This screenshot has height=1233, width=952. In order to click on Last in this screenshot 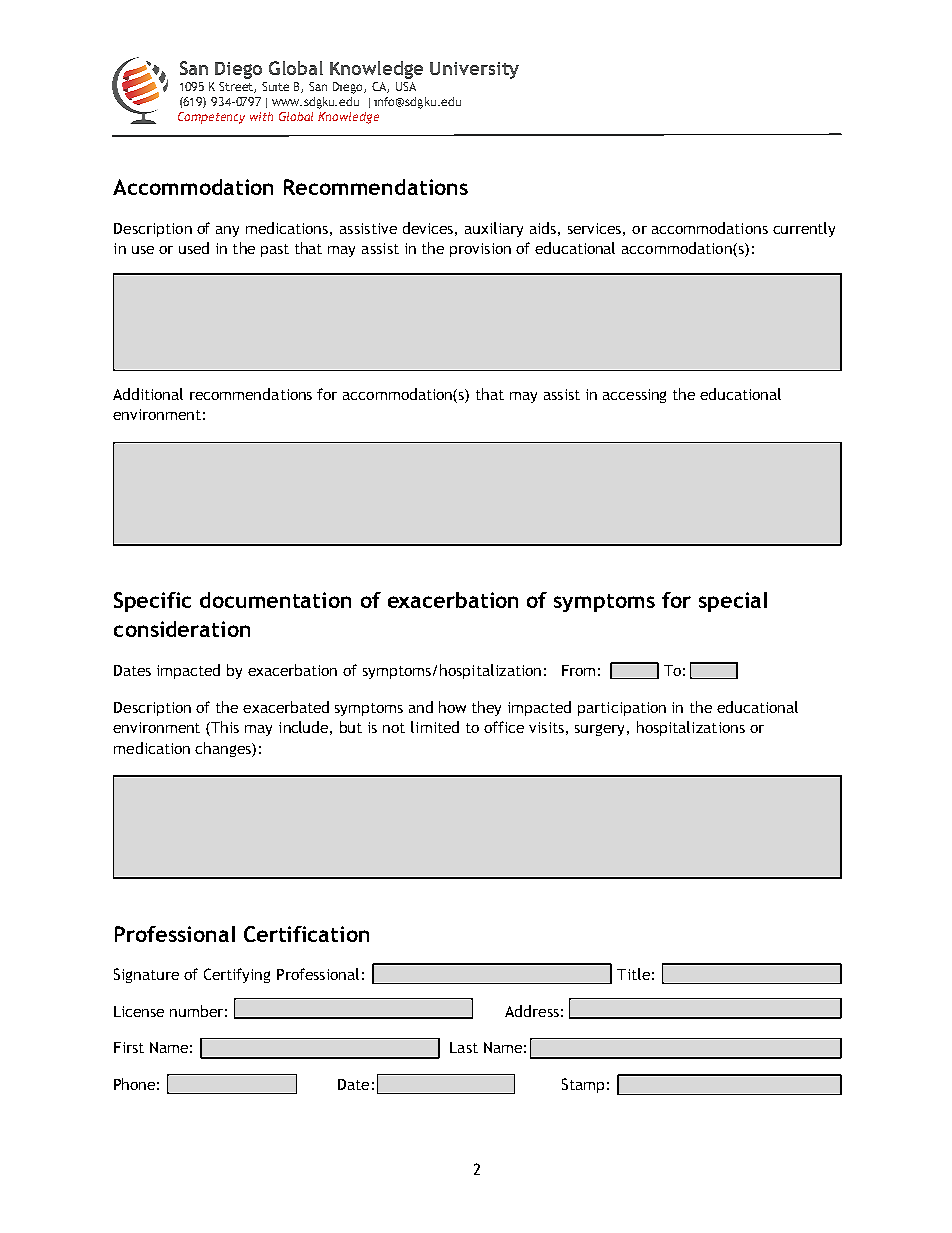, I will do `click(464, 1047)`.
